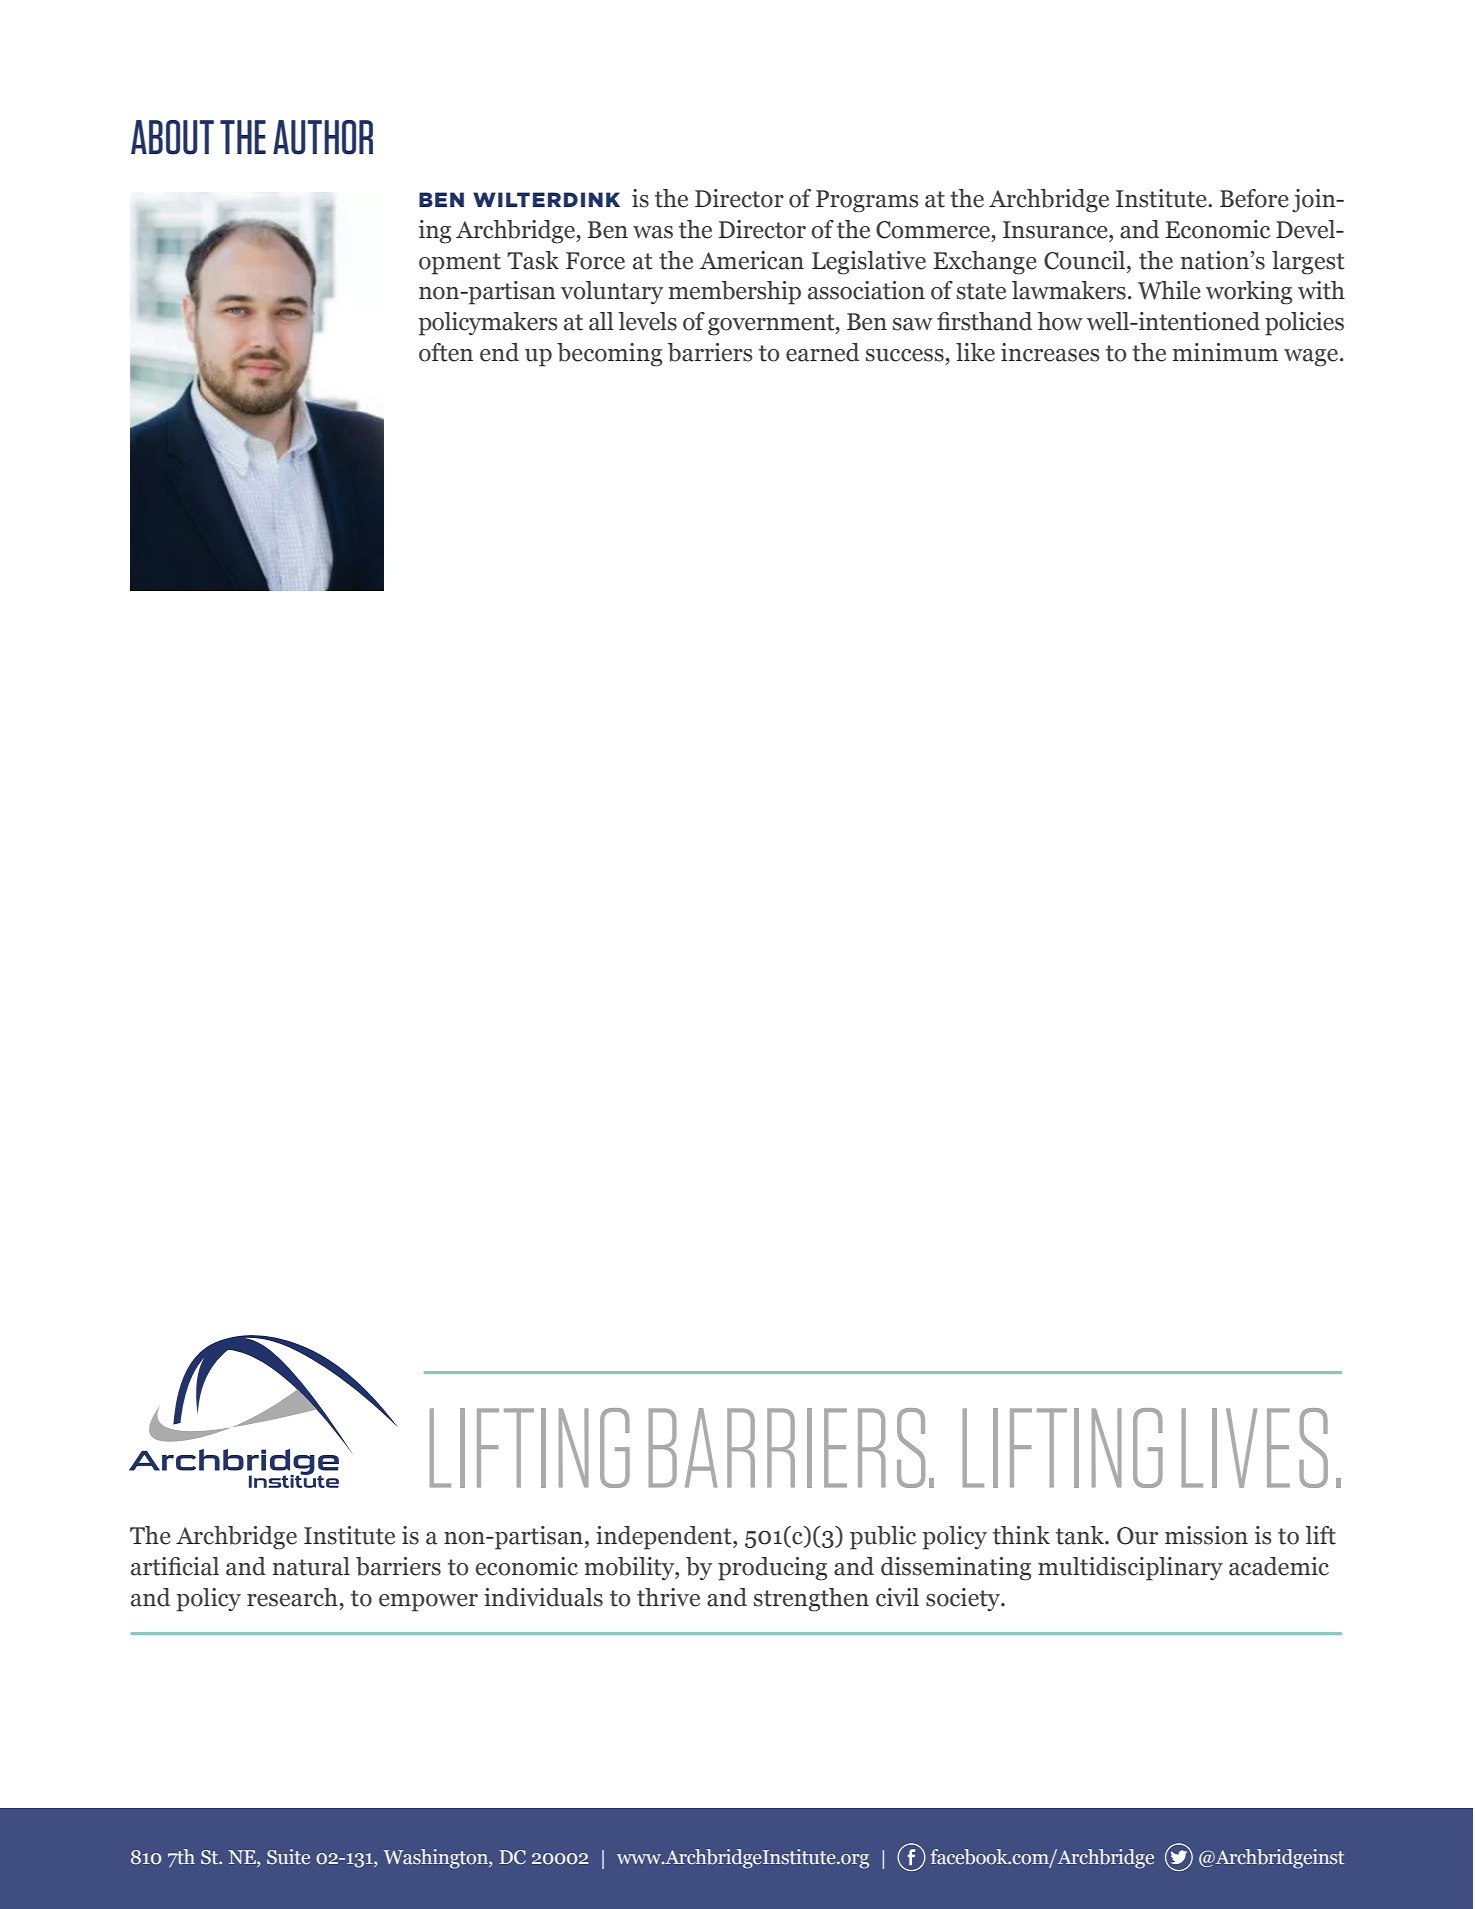  Describe the element at coordinates (1206, 1535) in the screenshot. I see `mission` at that location.
